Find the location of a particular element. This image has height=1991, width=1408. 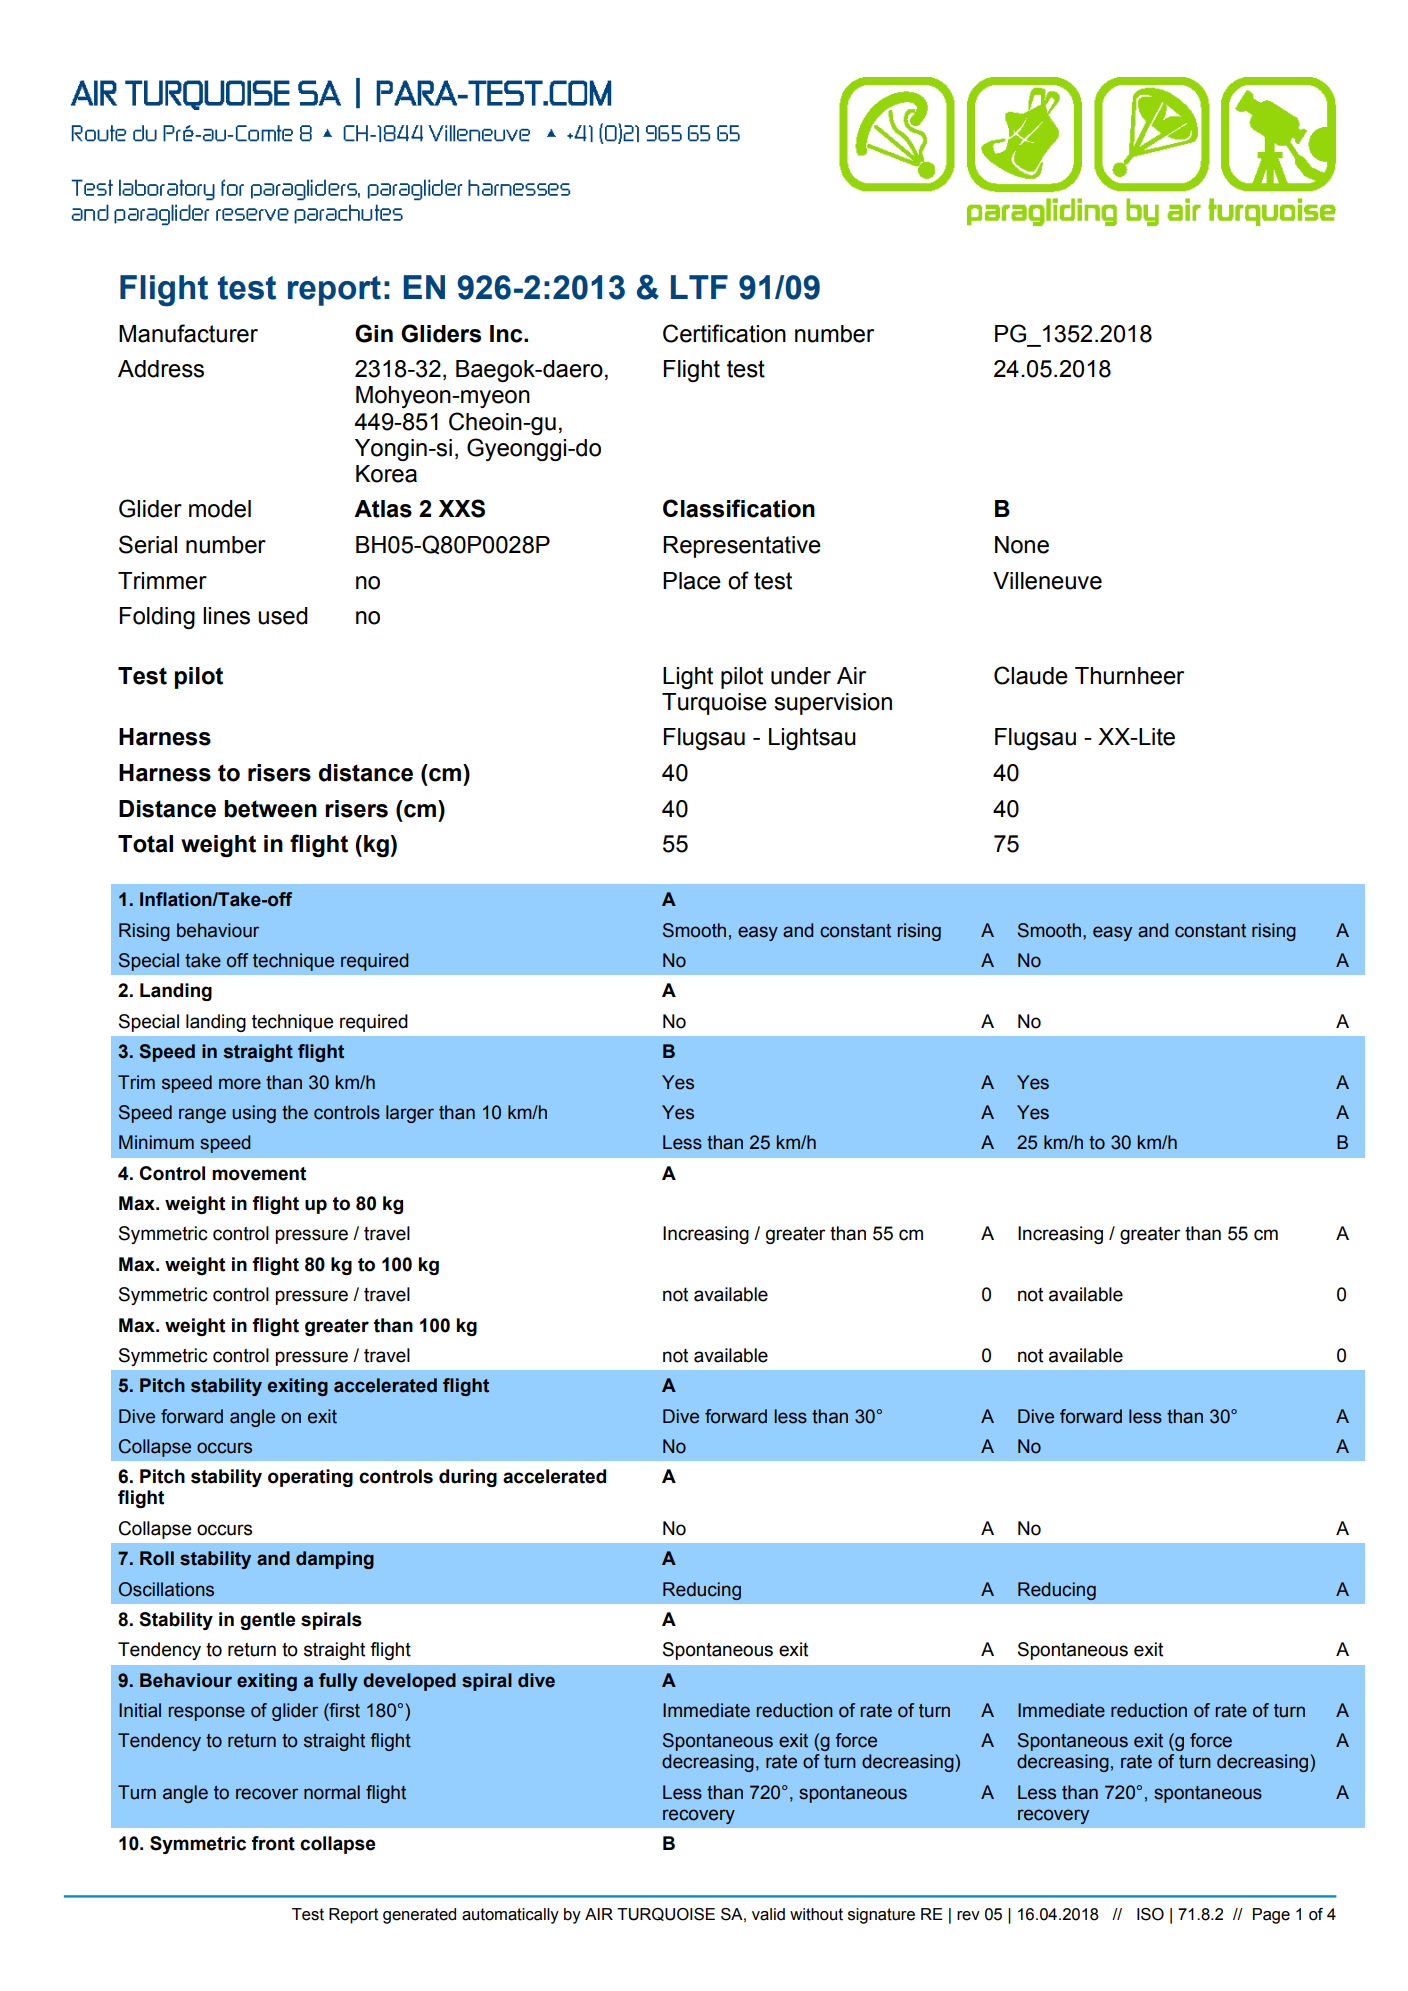

ISO is located at coordinates (1150, 1914).
